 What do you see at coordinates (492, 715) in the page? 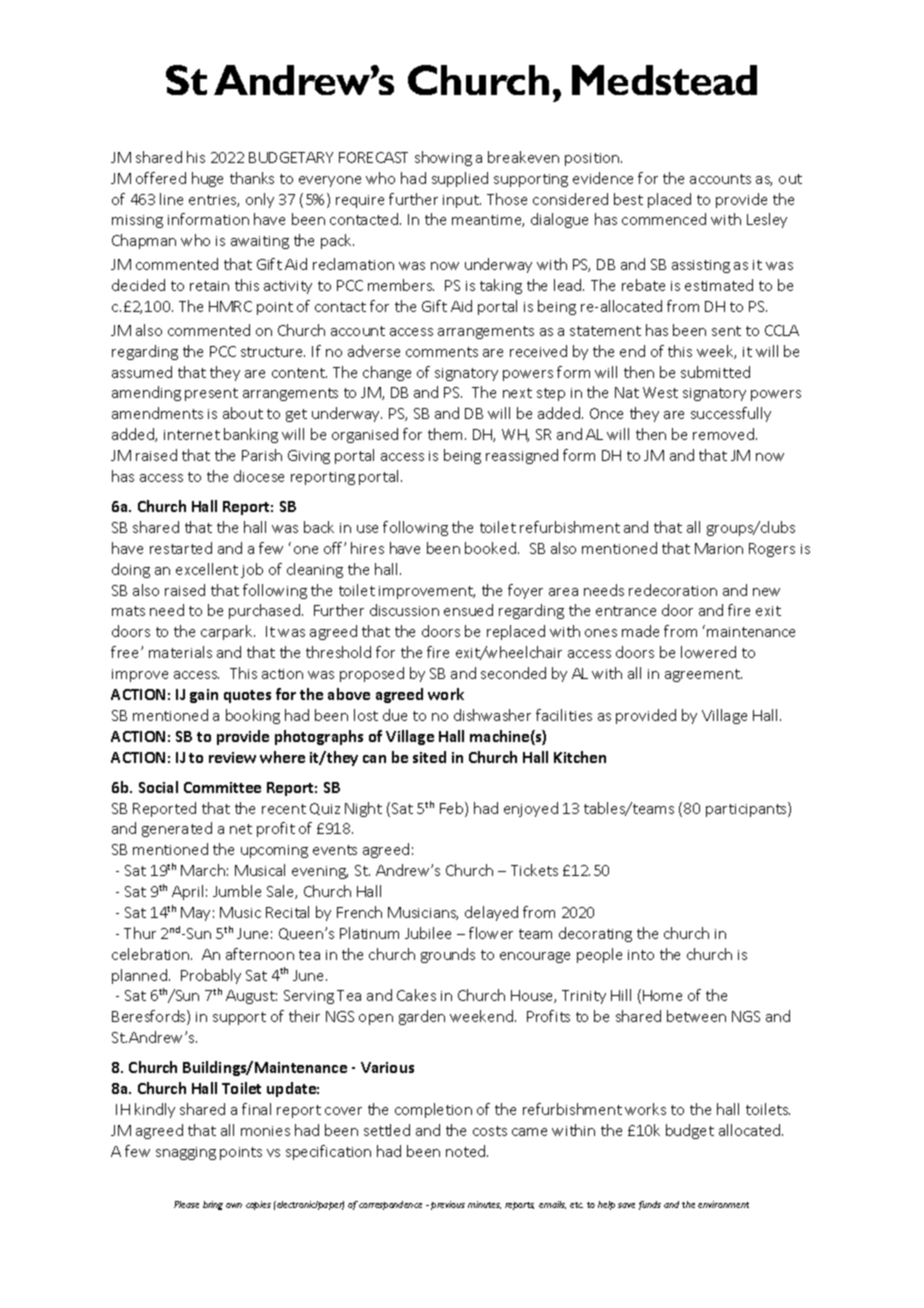
I see `dishwasher` at bounding box center [492, 715].
